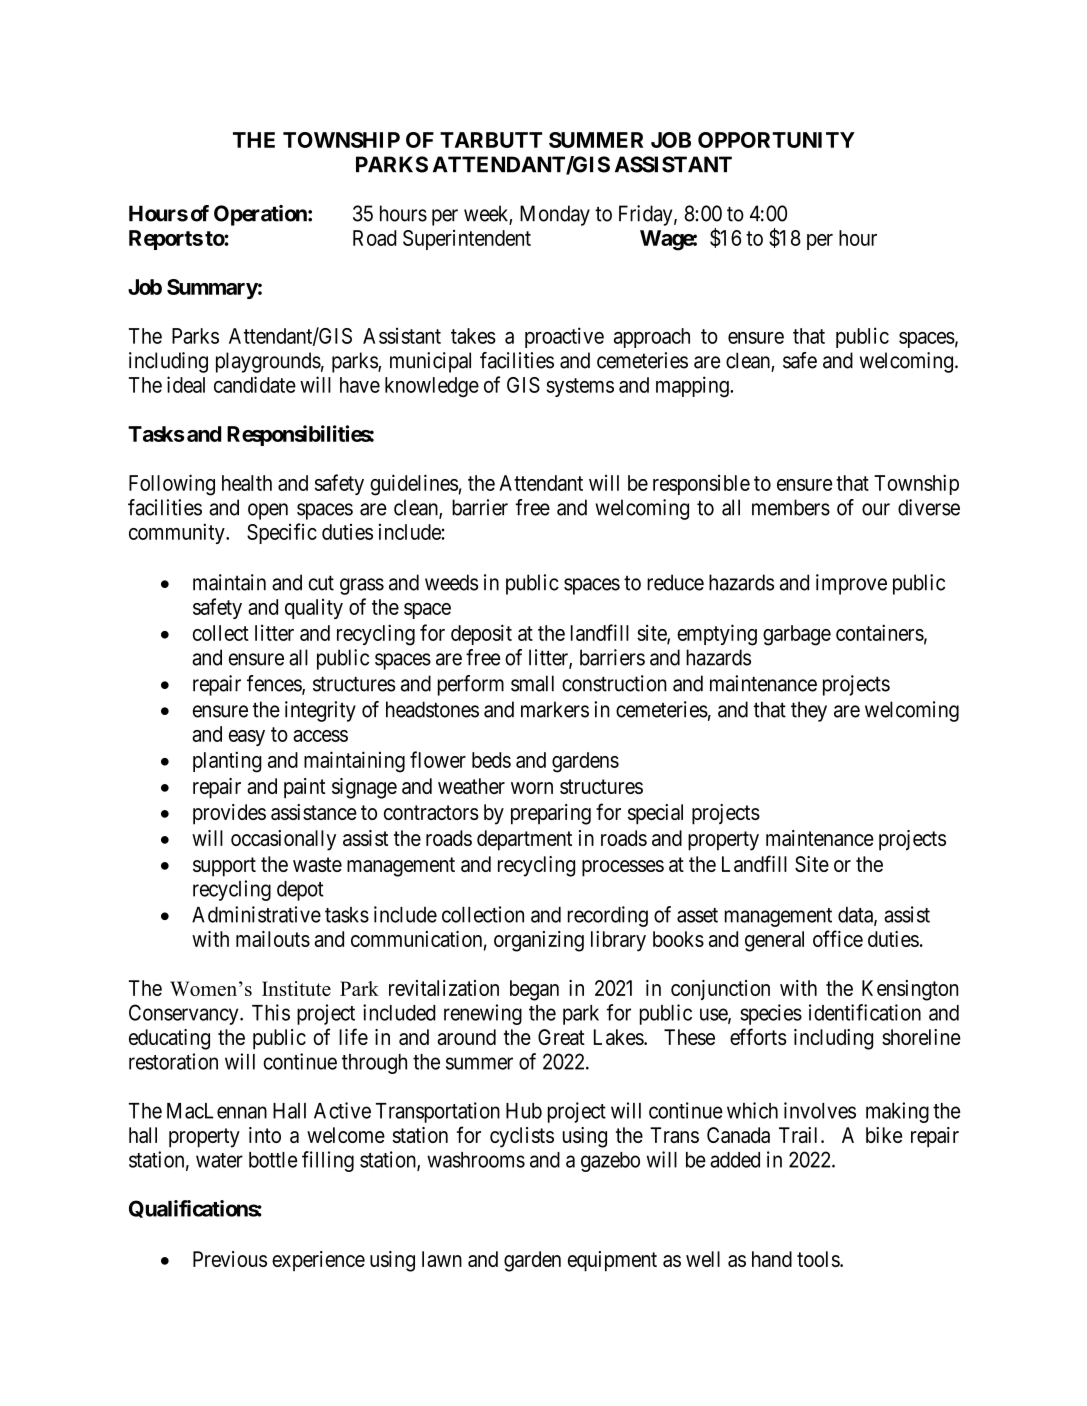 Image resolution: width=1087 pixels, height=1406 pixels. I want to click on Monday, so click(555, 215).
